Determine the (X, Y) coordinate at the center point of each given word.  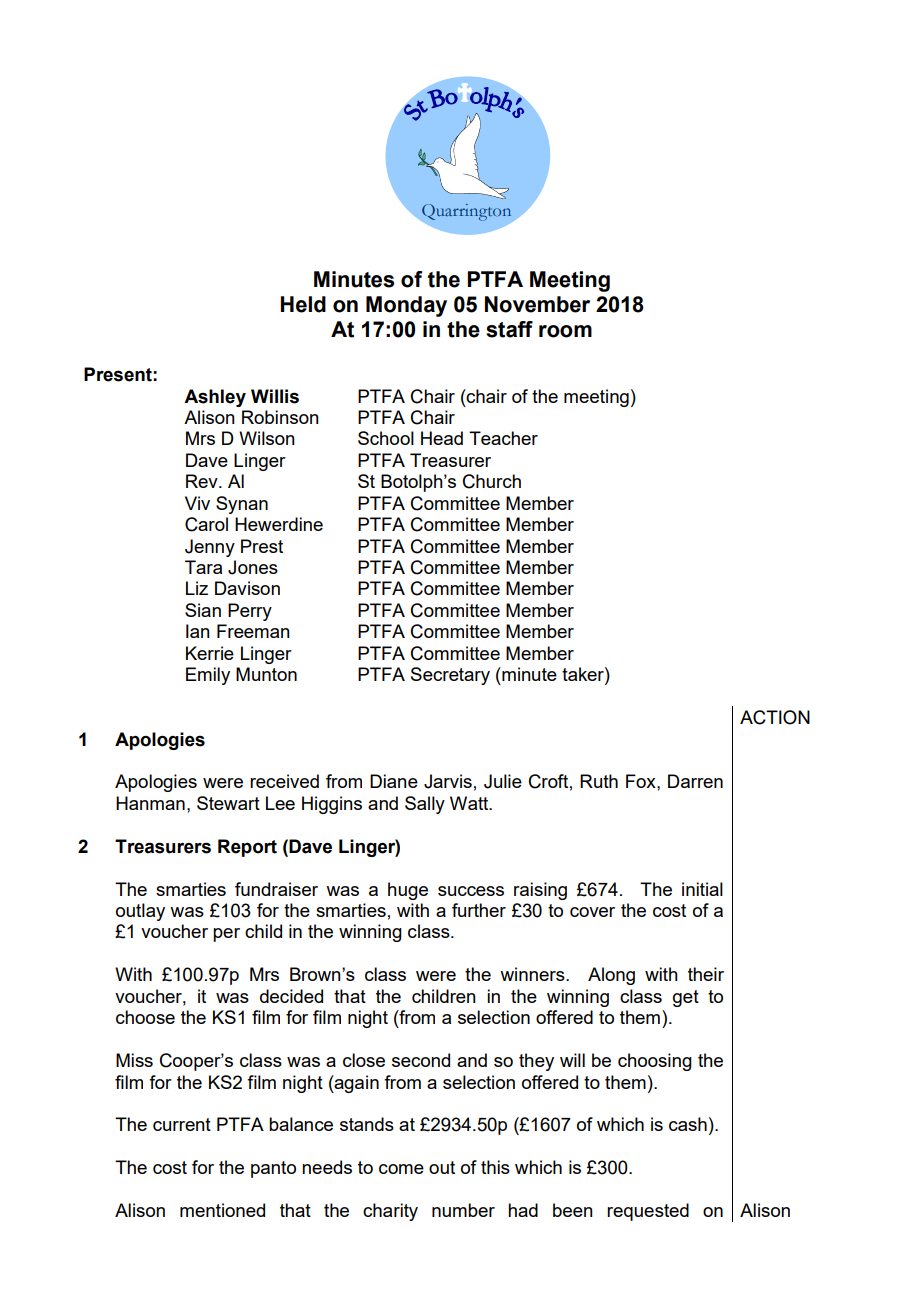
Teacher (503, 438)
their (706, 974)
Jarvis (448, 781)
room (565, 331)
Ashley (215, 398)
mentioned (222, 1210)
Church (492, 481)
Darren (695, 781)
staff (509, 329)
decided (291, 996)
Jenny (210, 548)
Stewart (228, 803)
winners (533, 974)
